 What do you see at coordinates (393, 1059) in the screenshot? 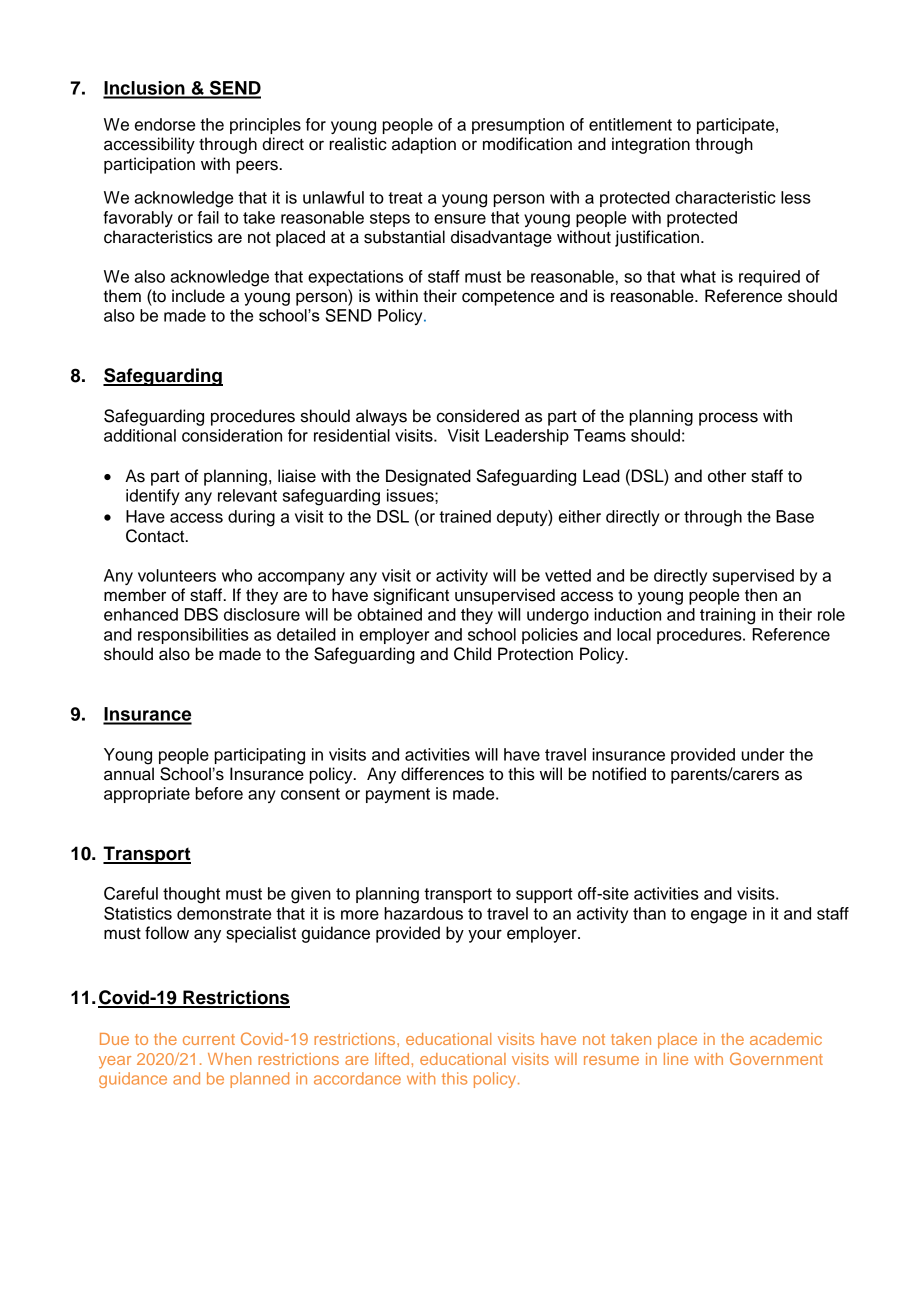
I see `lifted` at bounding box center [393, 1059].
